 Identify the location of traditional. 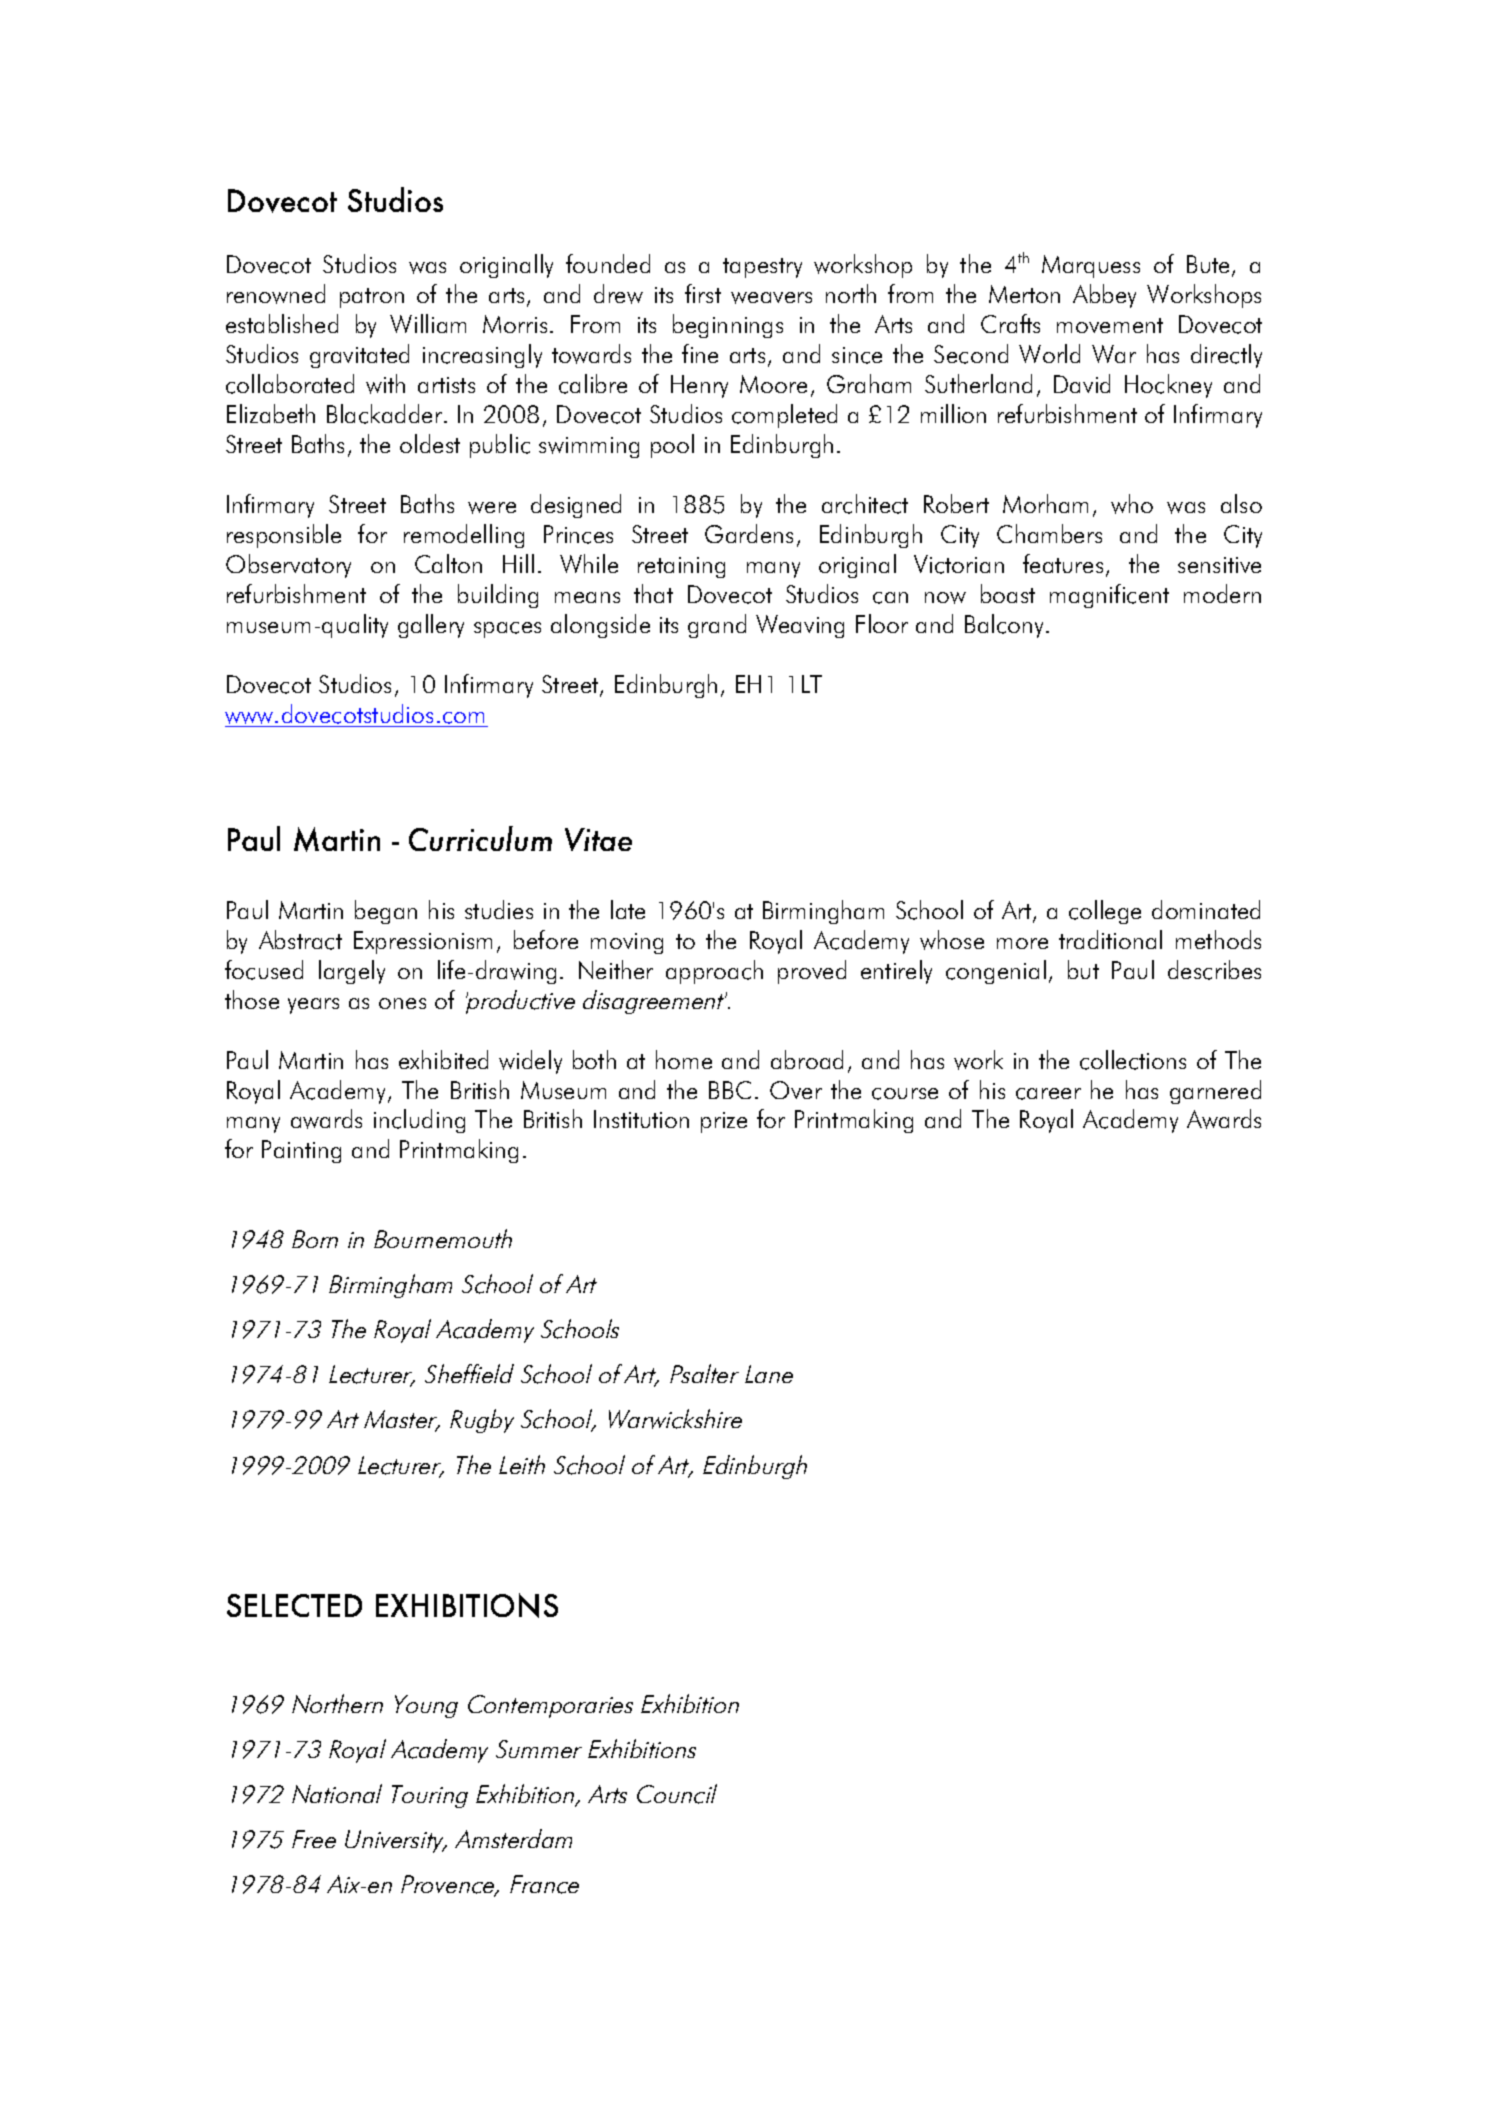
(1110, 939).
